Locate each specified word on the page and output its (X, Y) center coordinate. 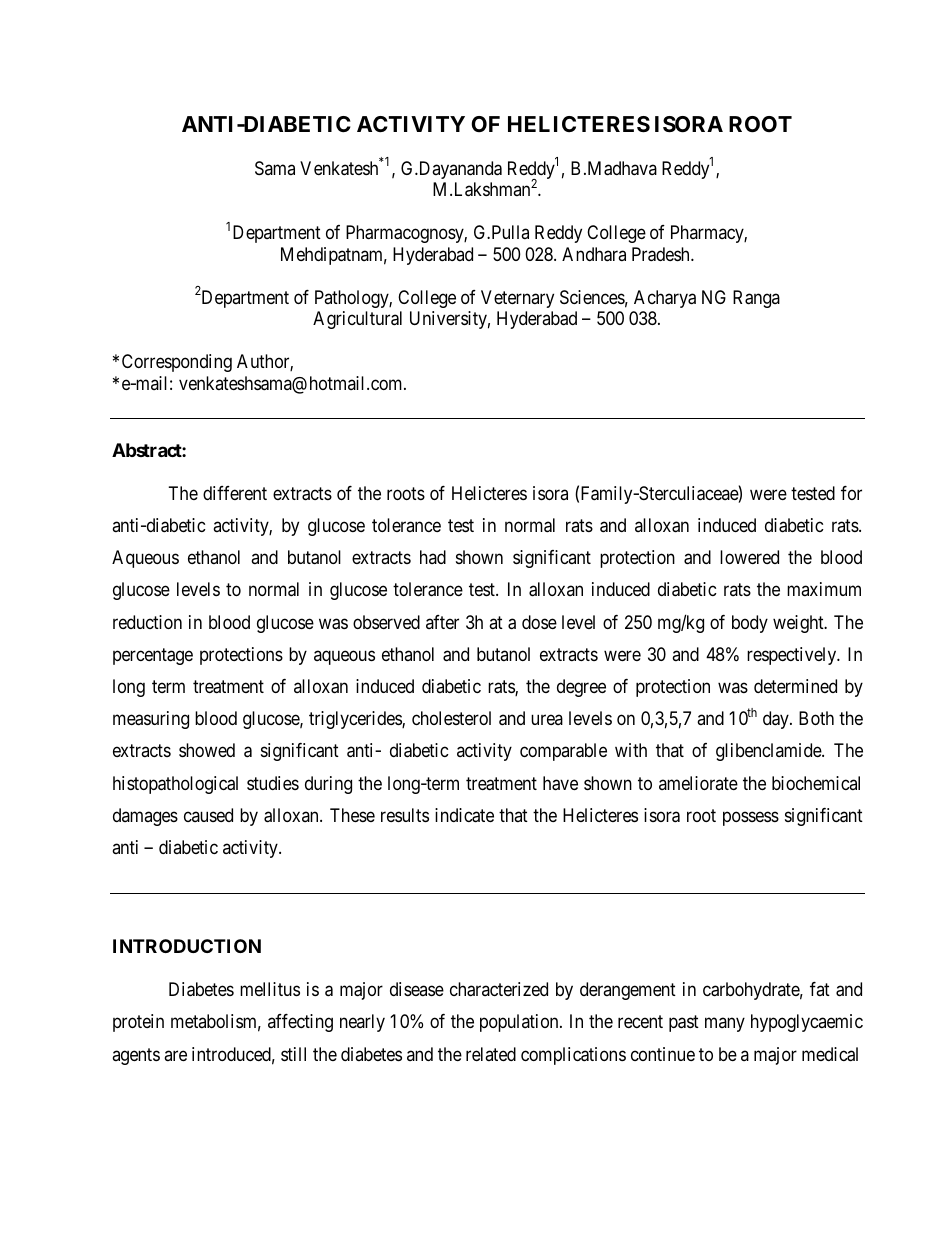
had (433, 557)
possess (751, 818)
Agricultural (357, 320)
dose (539, 622)
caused (208, 815)
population (520, 1023)
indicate (464, 815)
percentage (153, 656)
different (235, 493)
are (175, 1055)
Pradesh (662, 254)
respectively (793, 656)
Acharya (665, 299)
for (851, 493)
